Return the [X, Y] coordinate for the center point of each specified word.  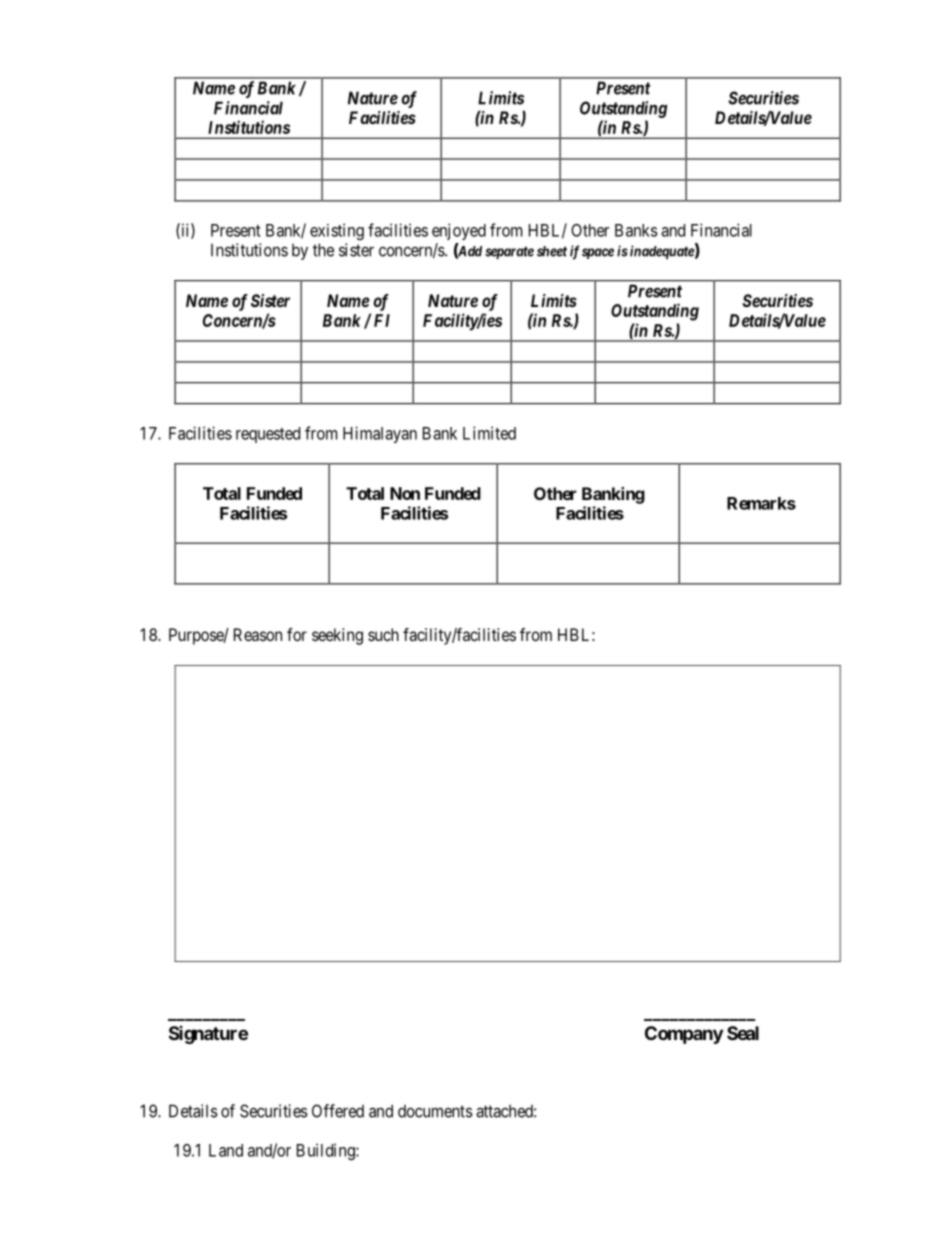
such [383, 634]
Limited [489, 433]
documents [435, 1111]
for [297, 634]
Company [684, 1035]
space [598, 253]
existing [337, 231]
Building [327, 1151]
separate [509, 252]
